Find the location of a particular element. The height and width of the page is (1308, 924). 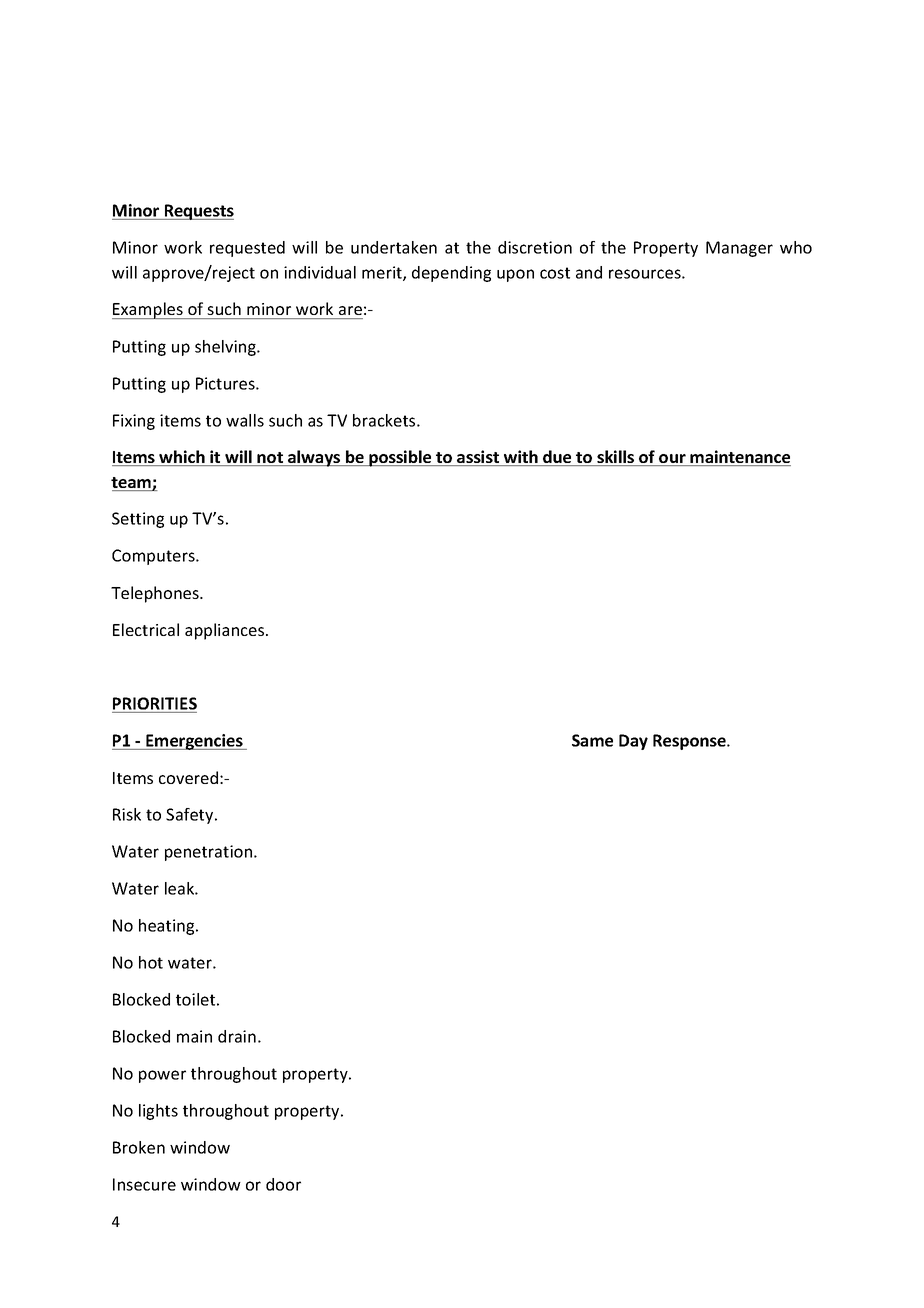

Manager is located at coordinates (739, 249).
